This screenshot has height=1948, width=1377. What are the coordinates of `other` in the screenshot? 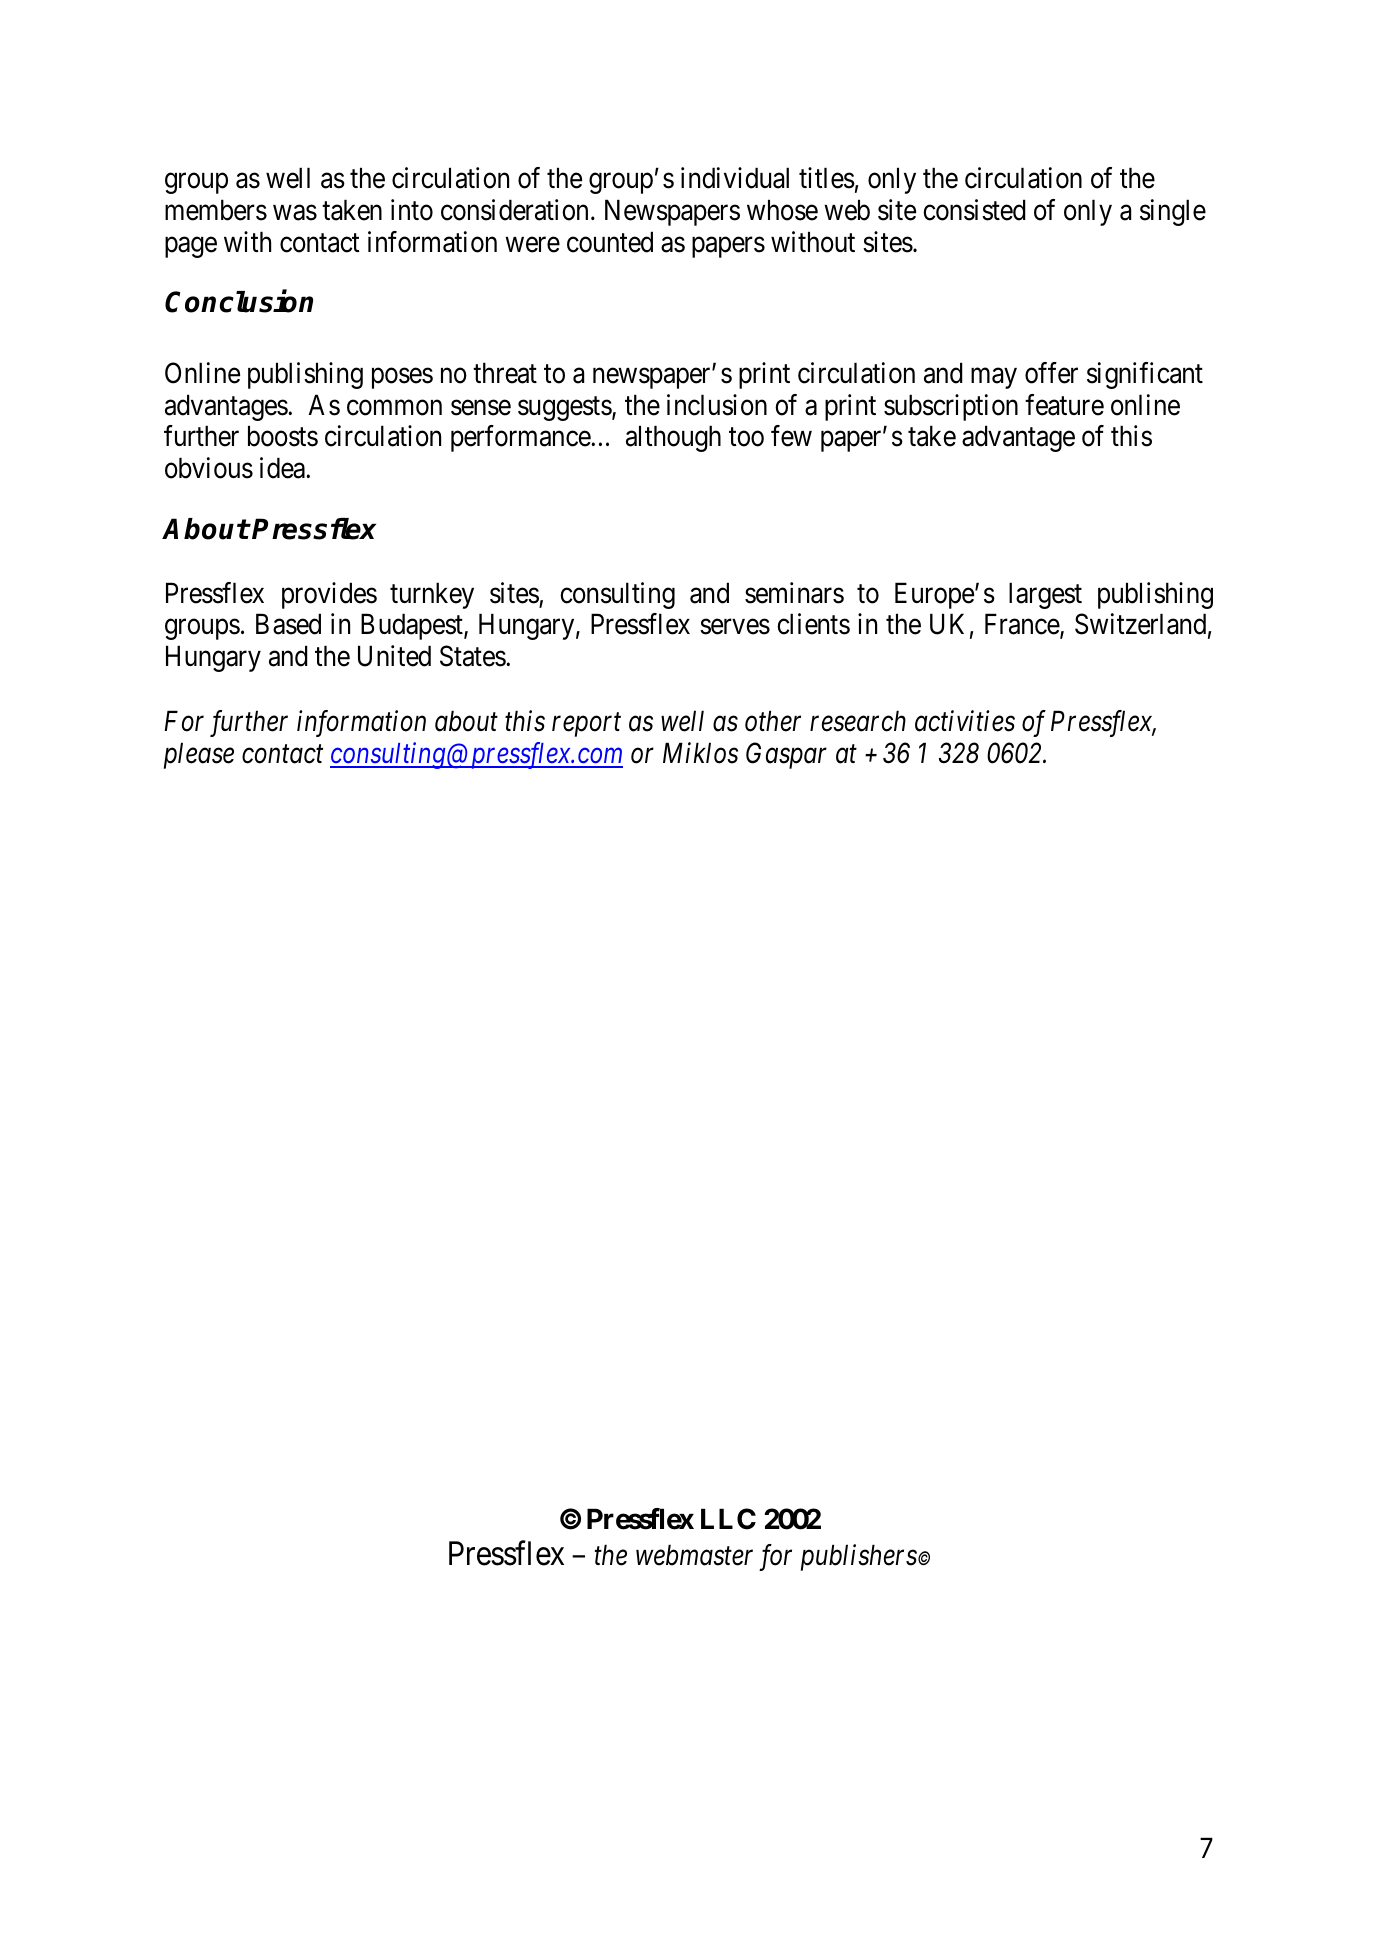 It's located at (773, 721).
